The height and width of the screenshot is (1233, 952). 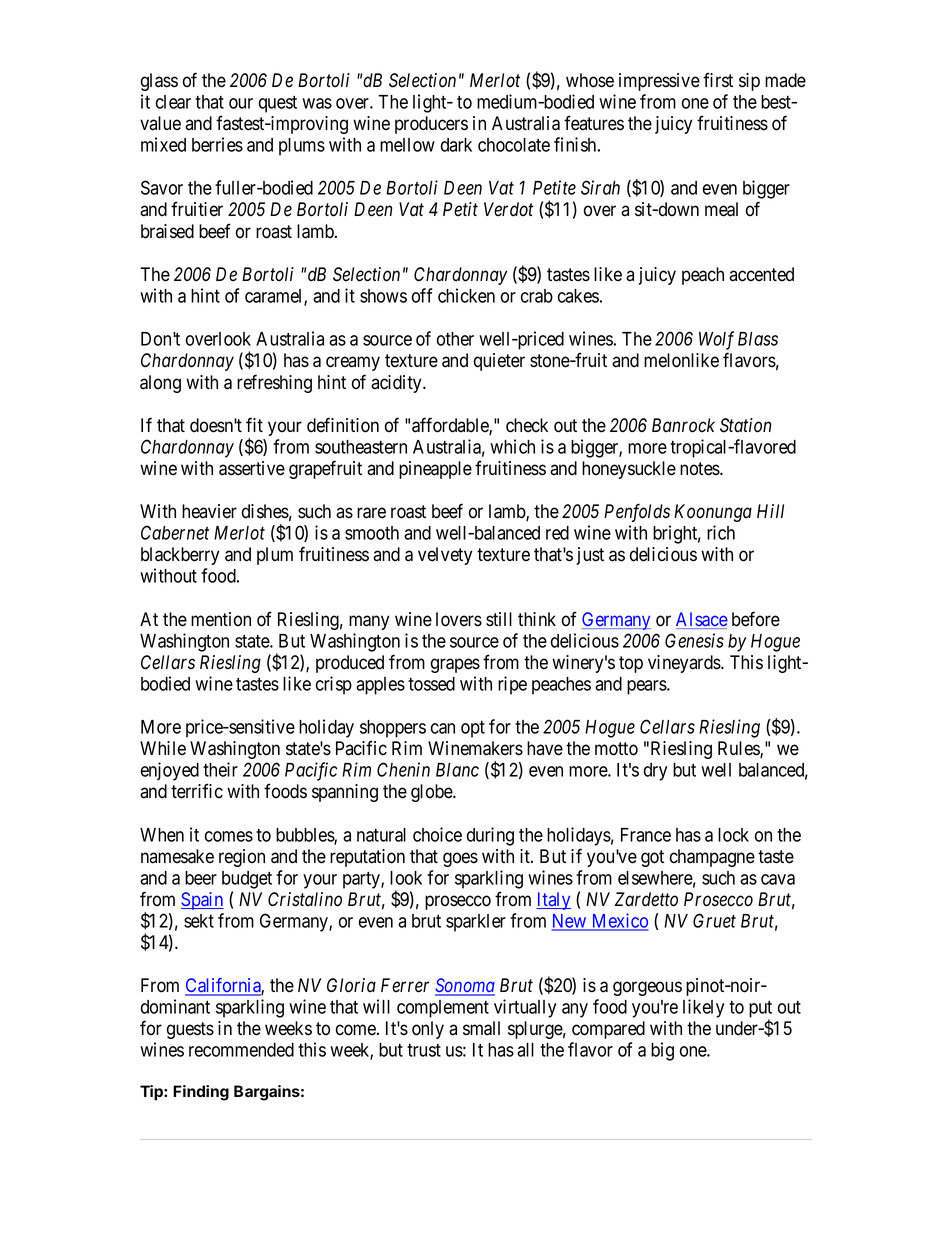 I want to click on opt, so click(x=473, y=729).
